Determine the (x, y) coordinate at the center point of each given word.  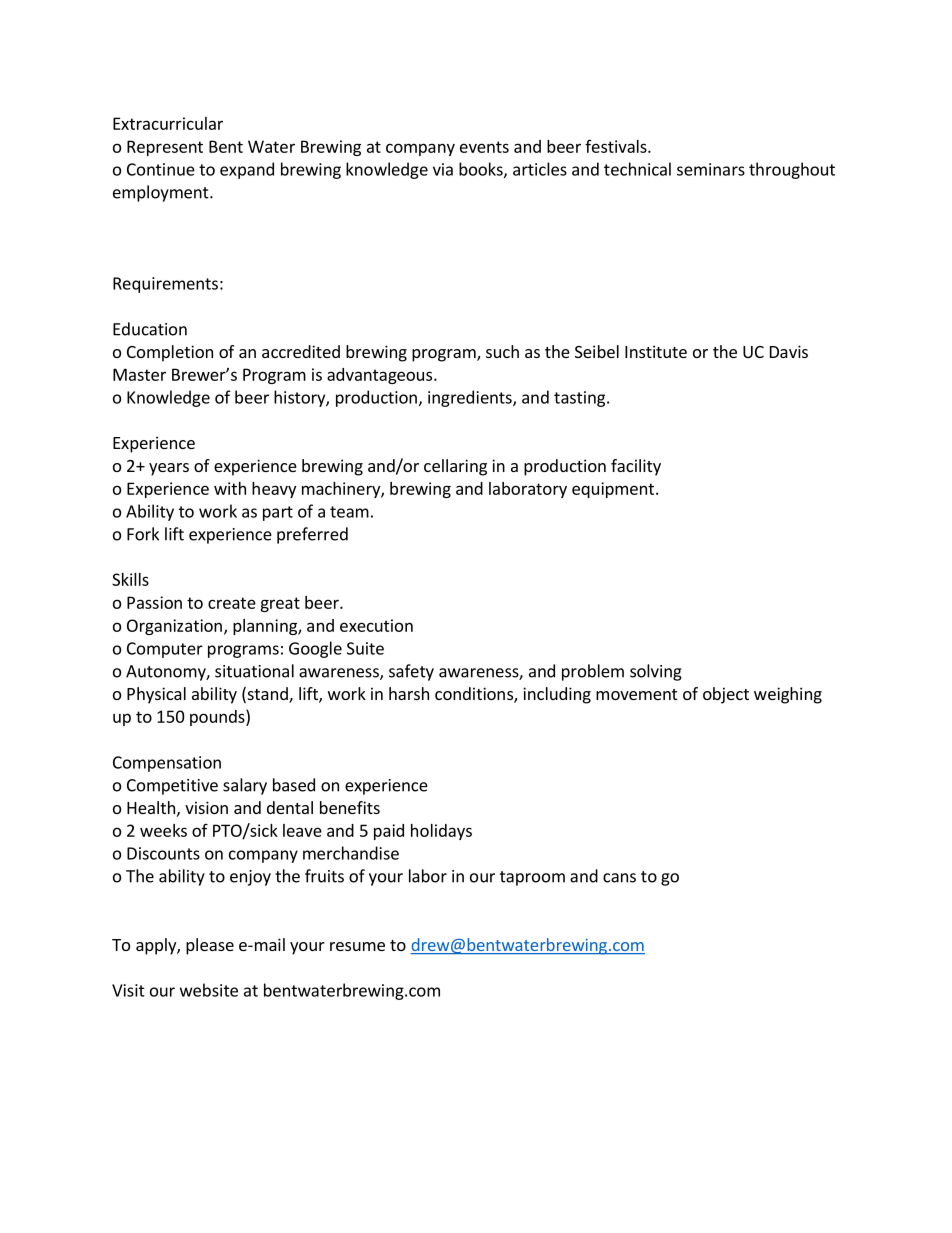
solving (656, 672)
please (210, 946)
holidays (441, 832)
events (484, 147)
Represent (165, 148)
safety (411, 672)
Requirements (165, 285)
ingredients (471, 398)
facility (636, 467)
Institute (656, 351)
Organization (174, 627)
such (502, 351)
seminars (711, 169)
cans (619, 878)
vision (206, 807)
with (230, 488)
